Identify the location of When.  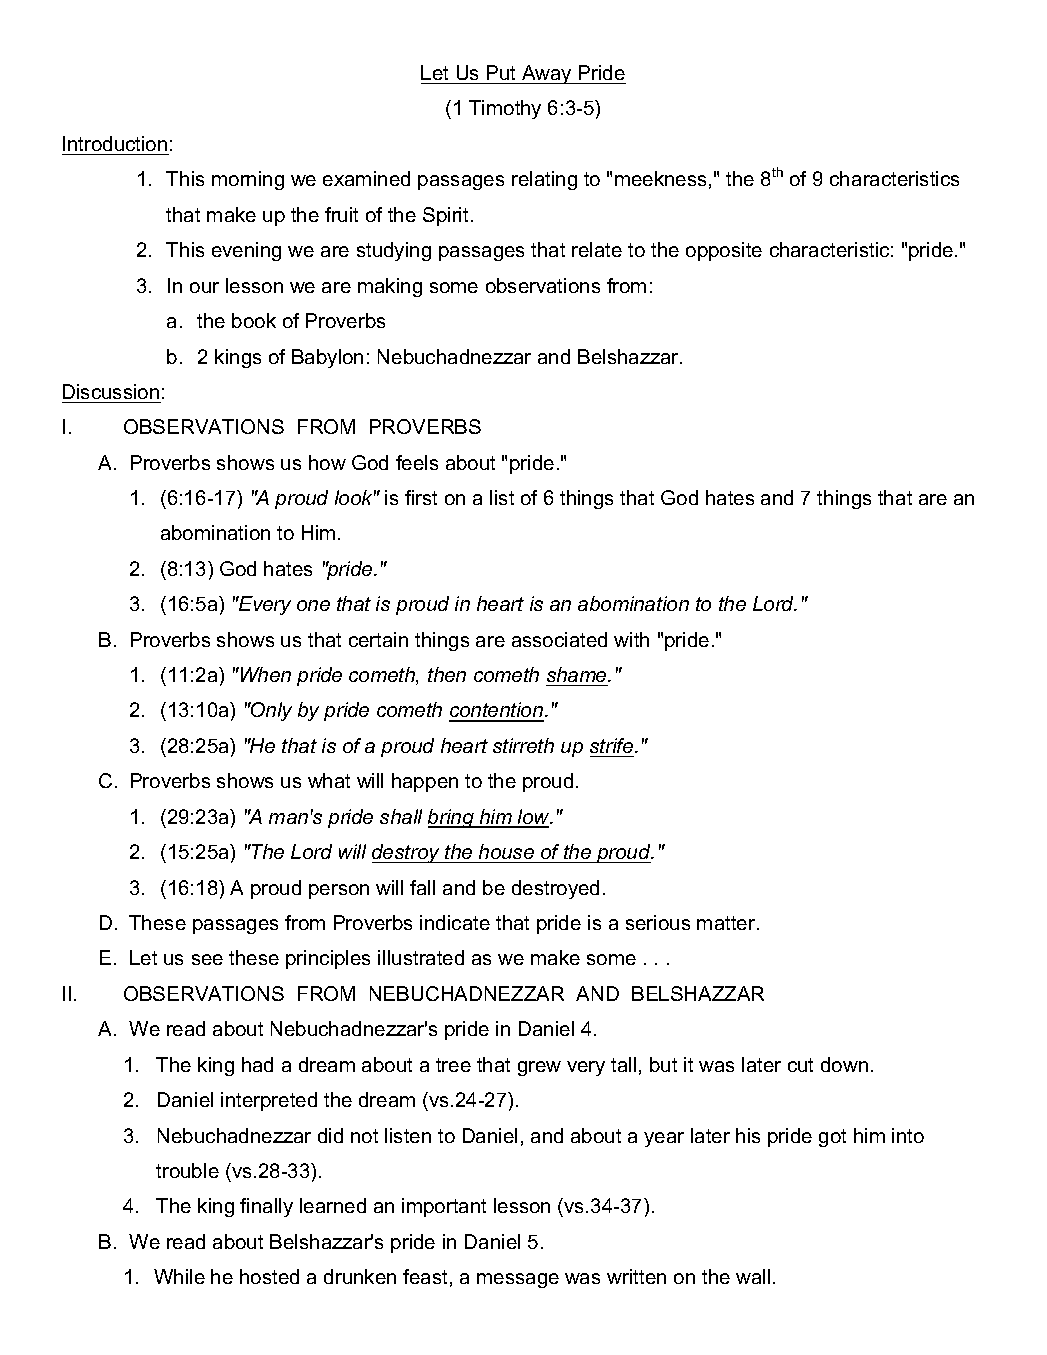
(264, 674).
